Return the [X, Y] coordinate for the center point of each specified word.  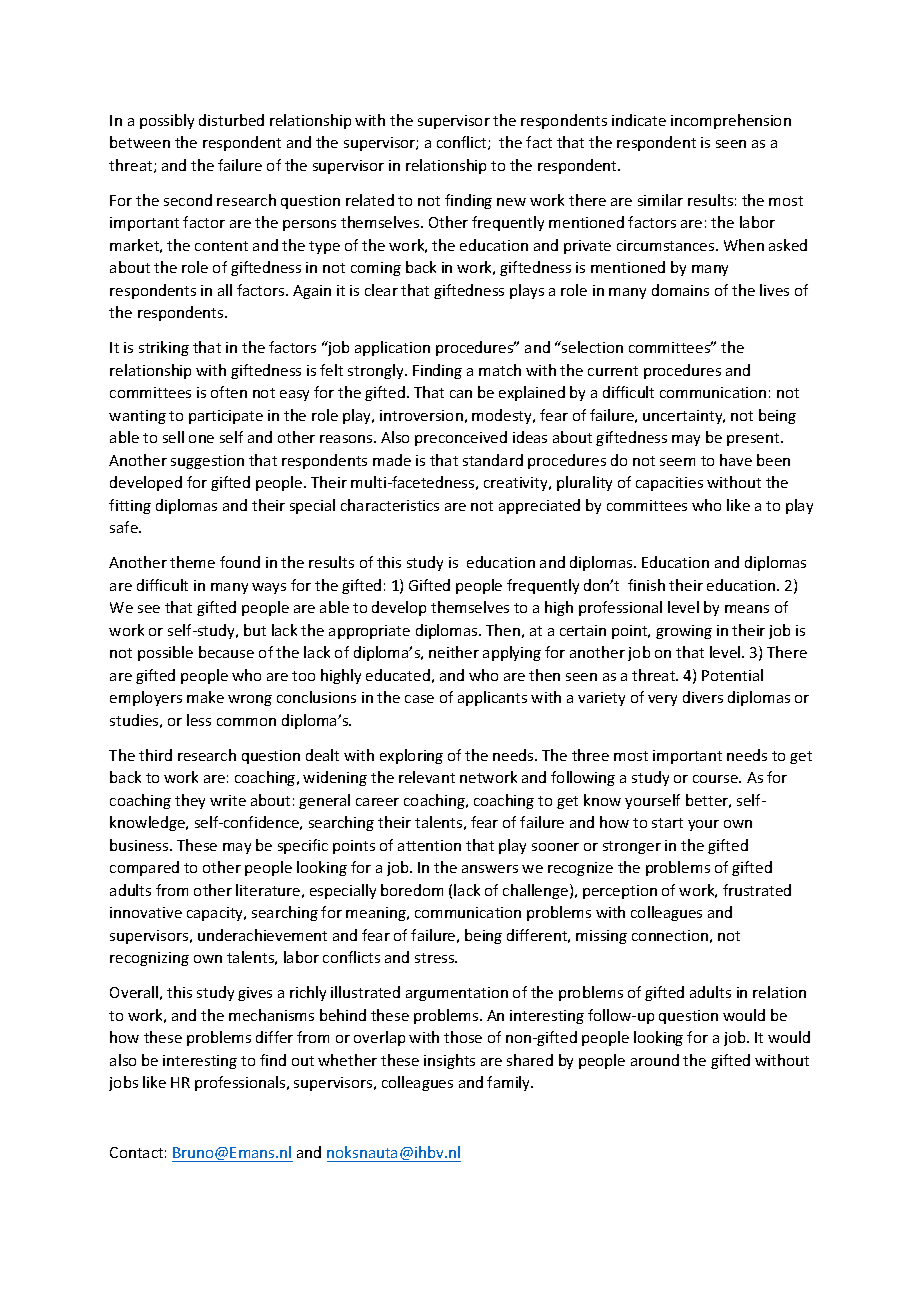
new [511, 202]
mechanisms [271, 1015]
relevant [427, 777]
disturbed [231, 120]
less [199, 720]
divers [703, 697]
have [736, 460]
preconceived [461, 438]
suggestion [207, 462]
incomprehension [731, 121]
